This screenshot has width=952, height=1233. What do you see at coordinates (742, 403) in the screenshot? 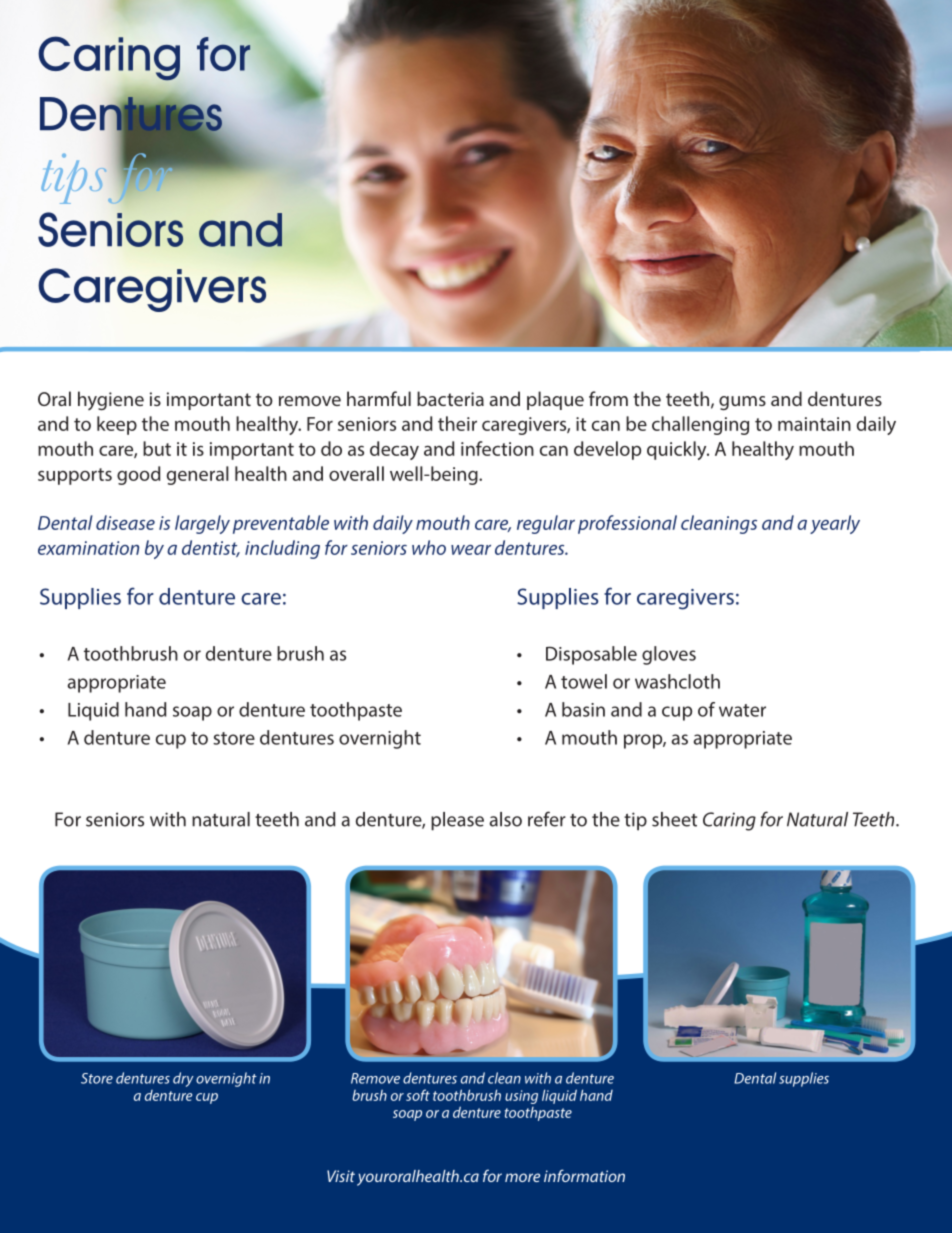
I see `gums` at bounding box center [742, 403].
